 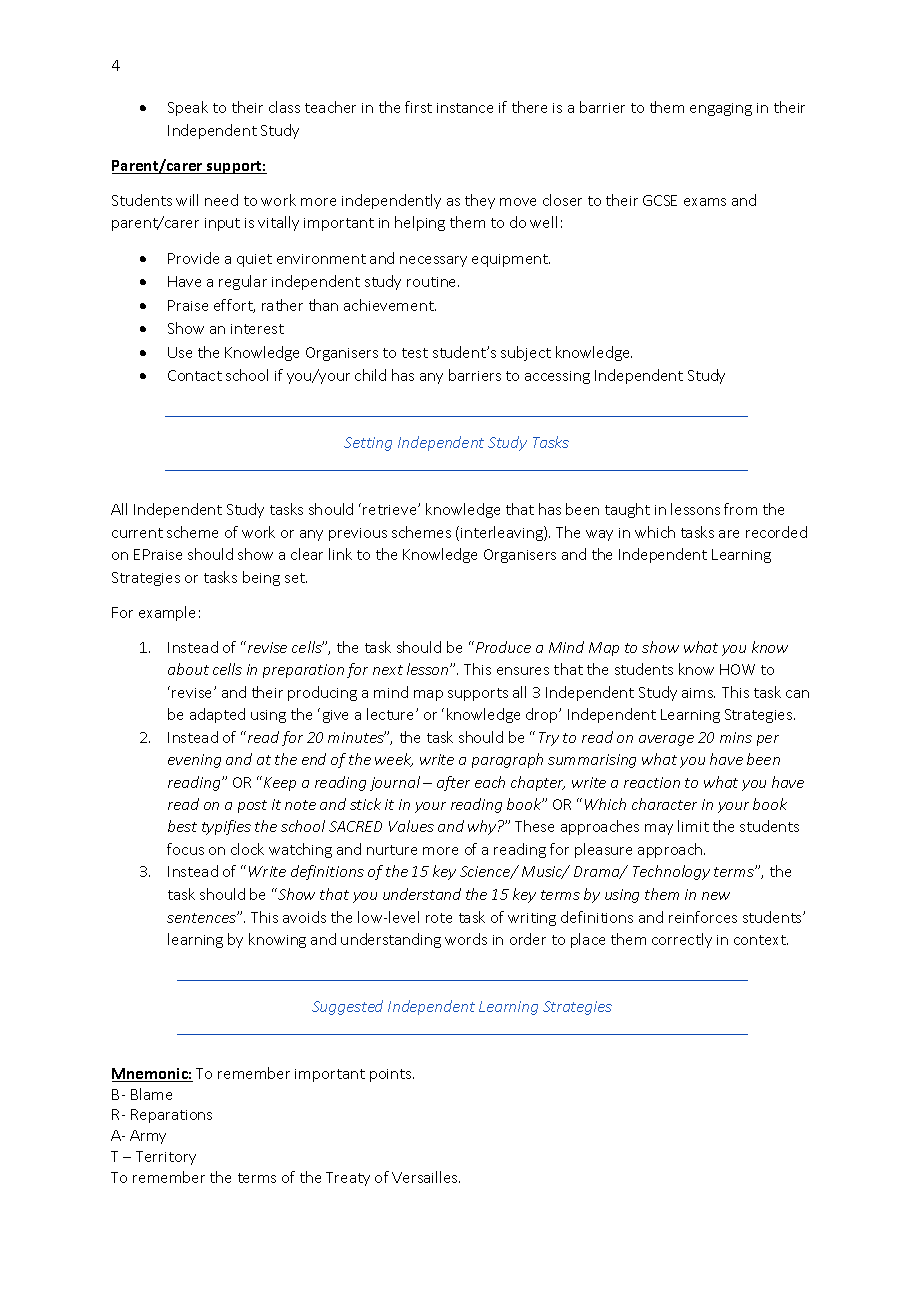 I want to click on Speak, so click(x=188, y=108).
